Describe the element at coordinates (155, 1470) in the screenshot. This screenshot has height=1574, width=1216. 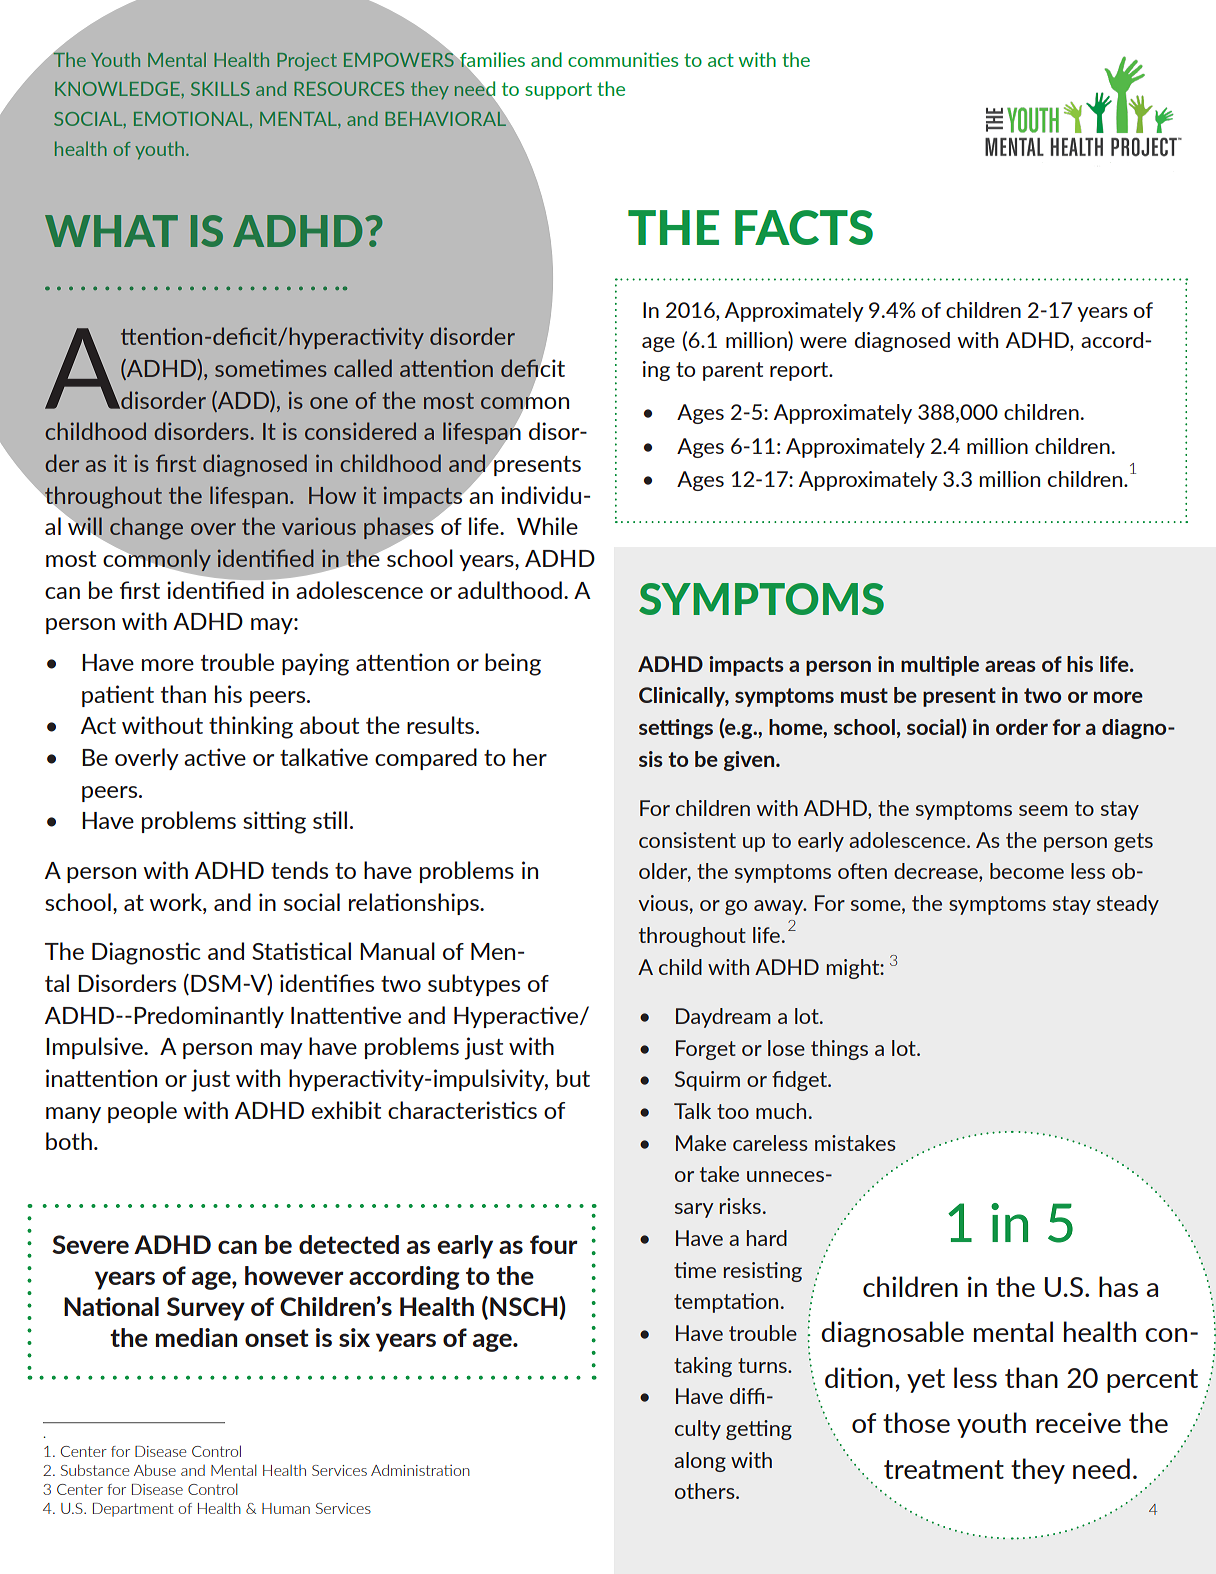
I see `Abuse` at that location.
